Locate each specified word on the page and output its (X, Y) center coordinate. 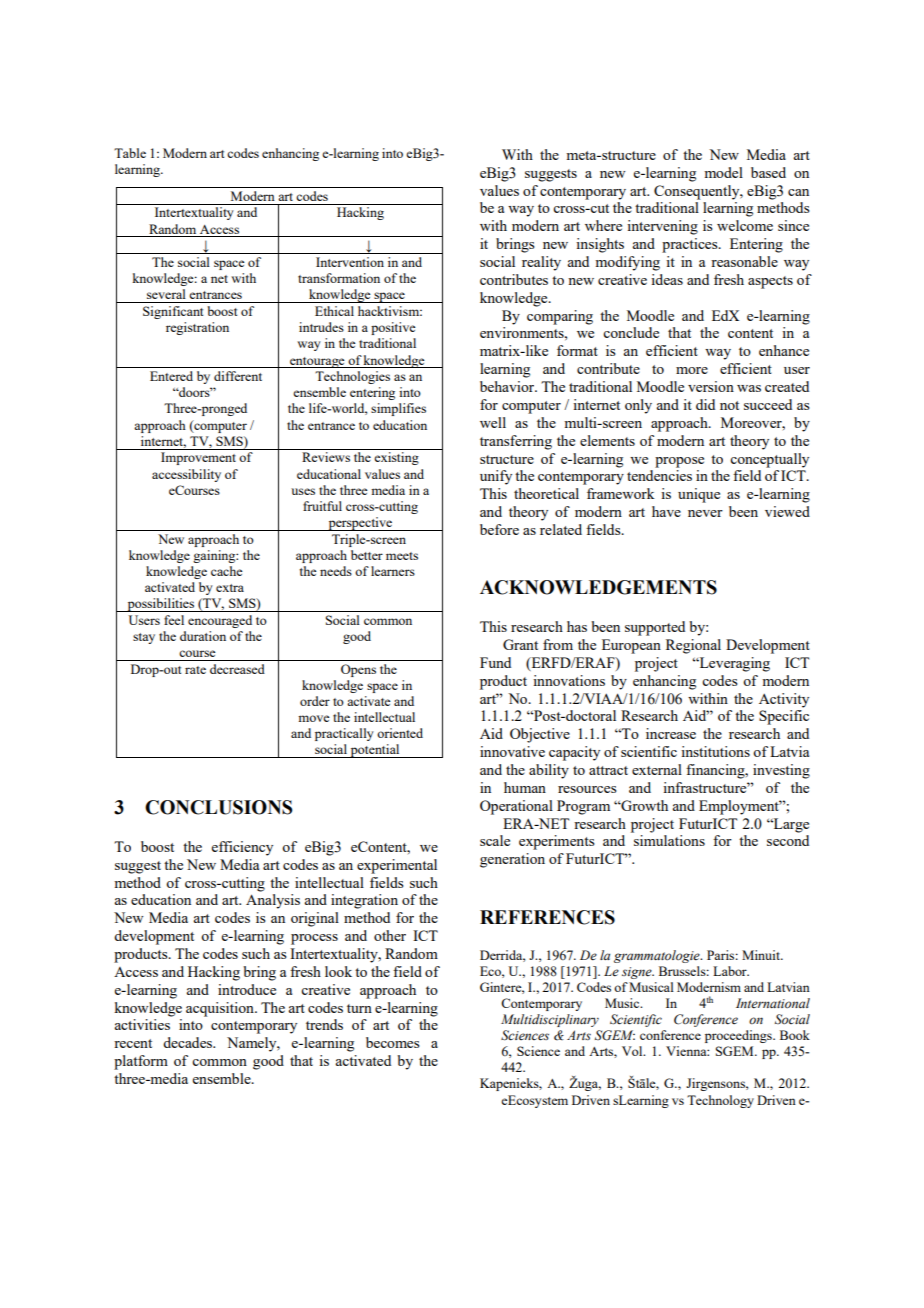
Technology (720, 1101)
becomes (393, 1042)
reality (541, 263)
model (723, 172)
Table (130, 153)
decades (189, 1042)
